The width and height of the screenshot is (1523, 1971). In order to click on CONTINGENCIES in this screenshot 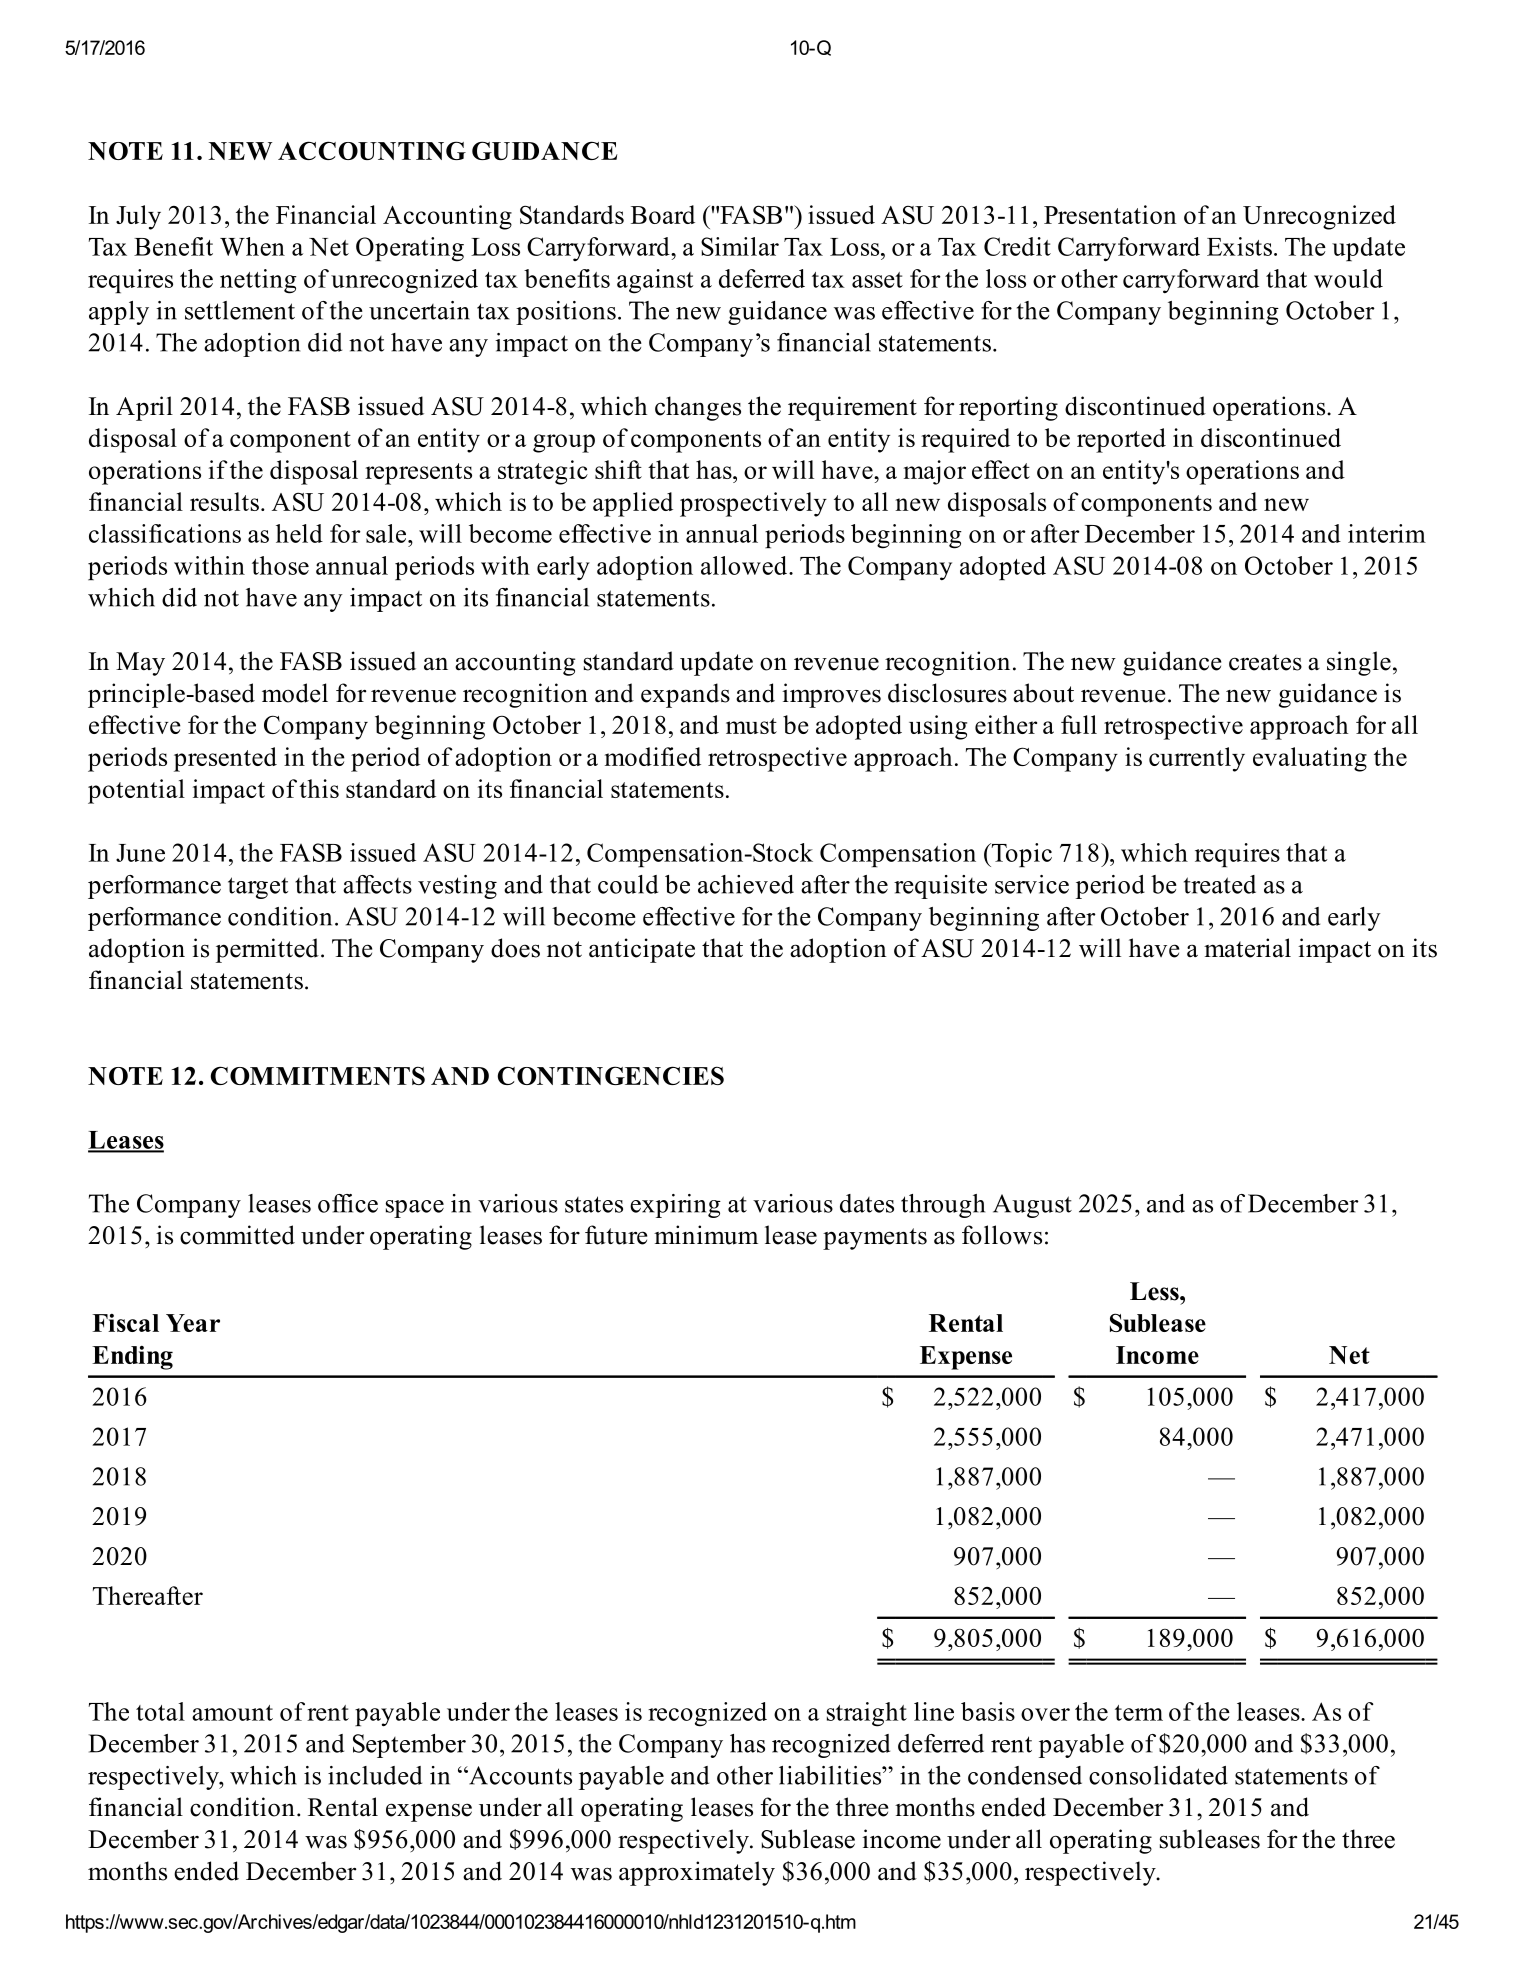, I will do `click(611, 1075)`.
